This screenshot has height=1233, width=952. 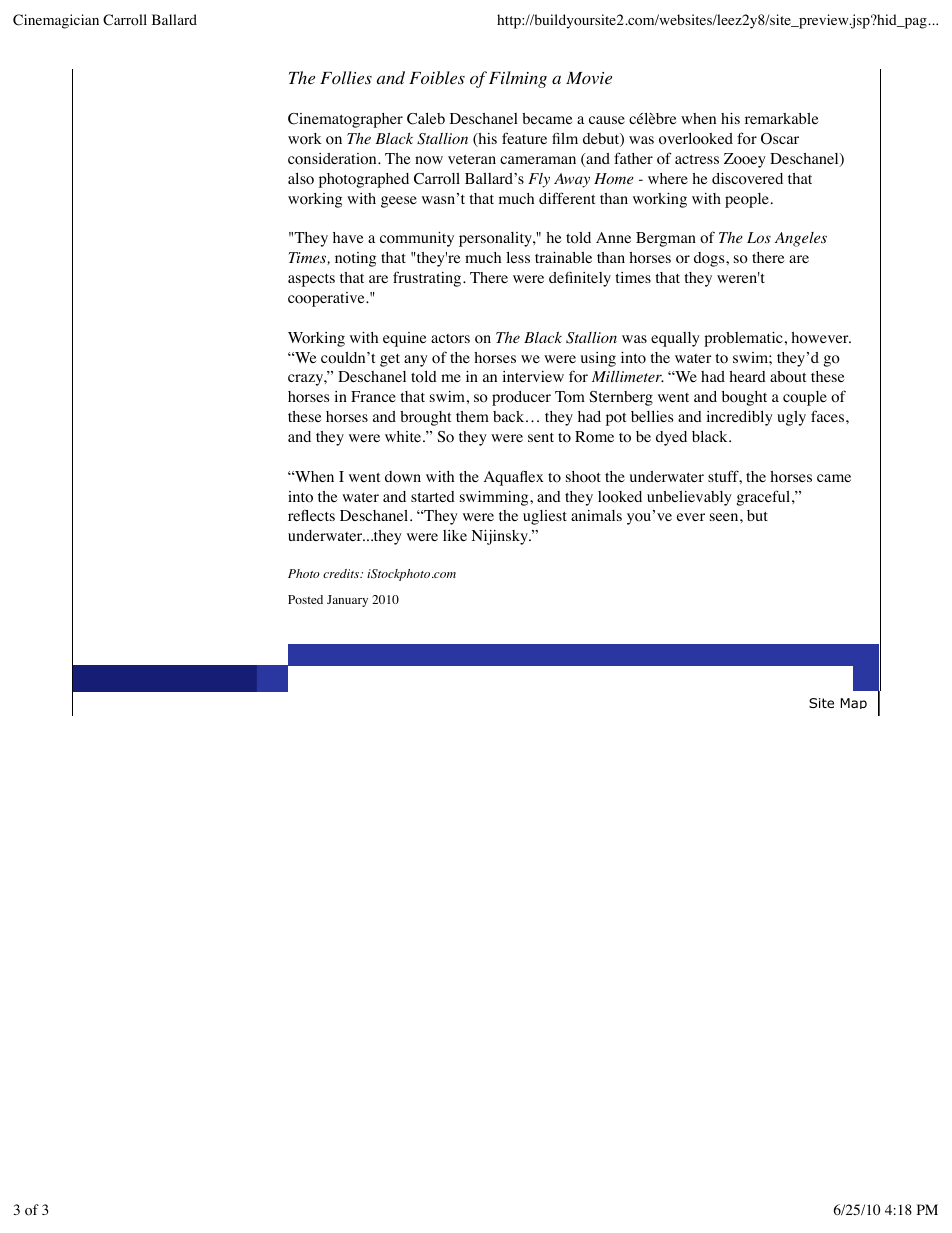 What do you see at coordinates (346, 78) in the screenshot?
I see `Follies` at bounding box center [346, 78].
